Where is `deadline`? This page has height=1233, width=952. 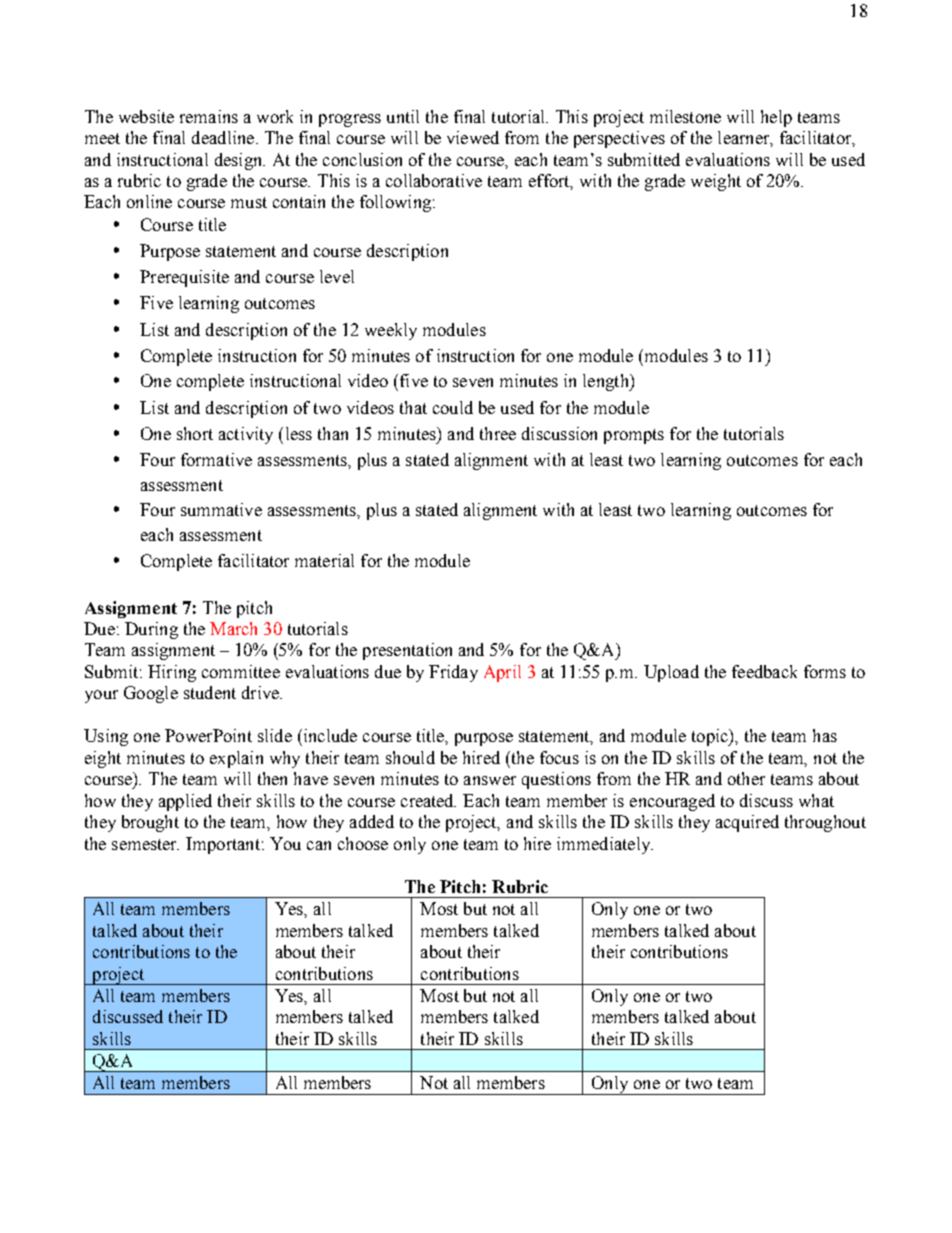
deadline is located at coordinates (223, 137).
